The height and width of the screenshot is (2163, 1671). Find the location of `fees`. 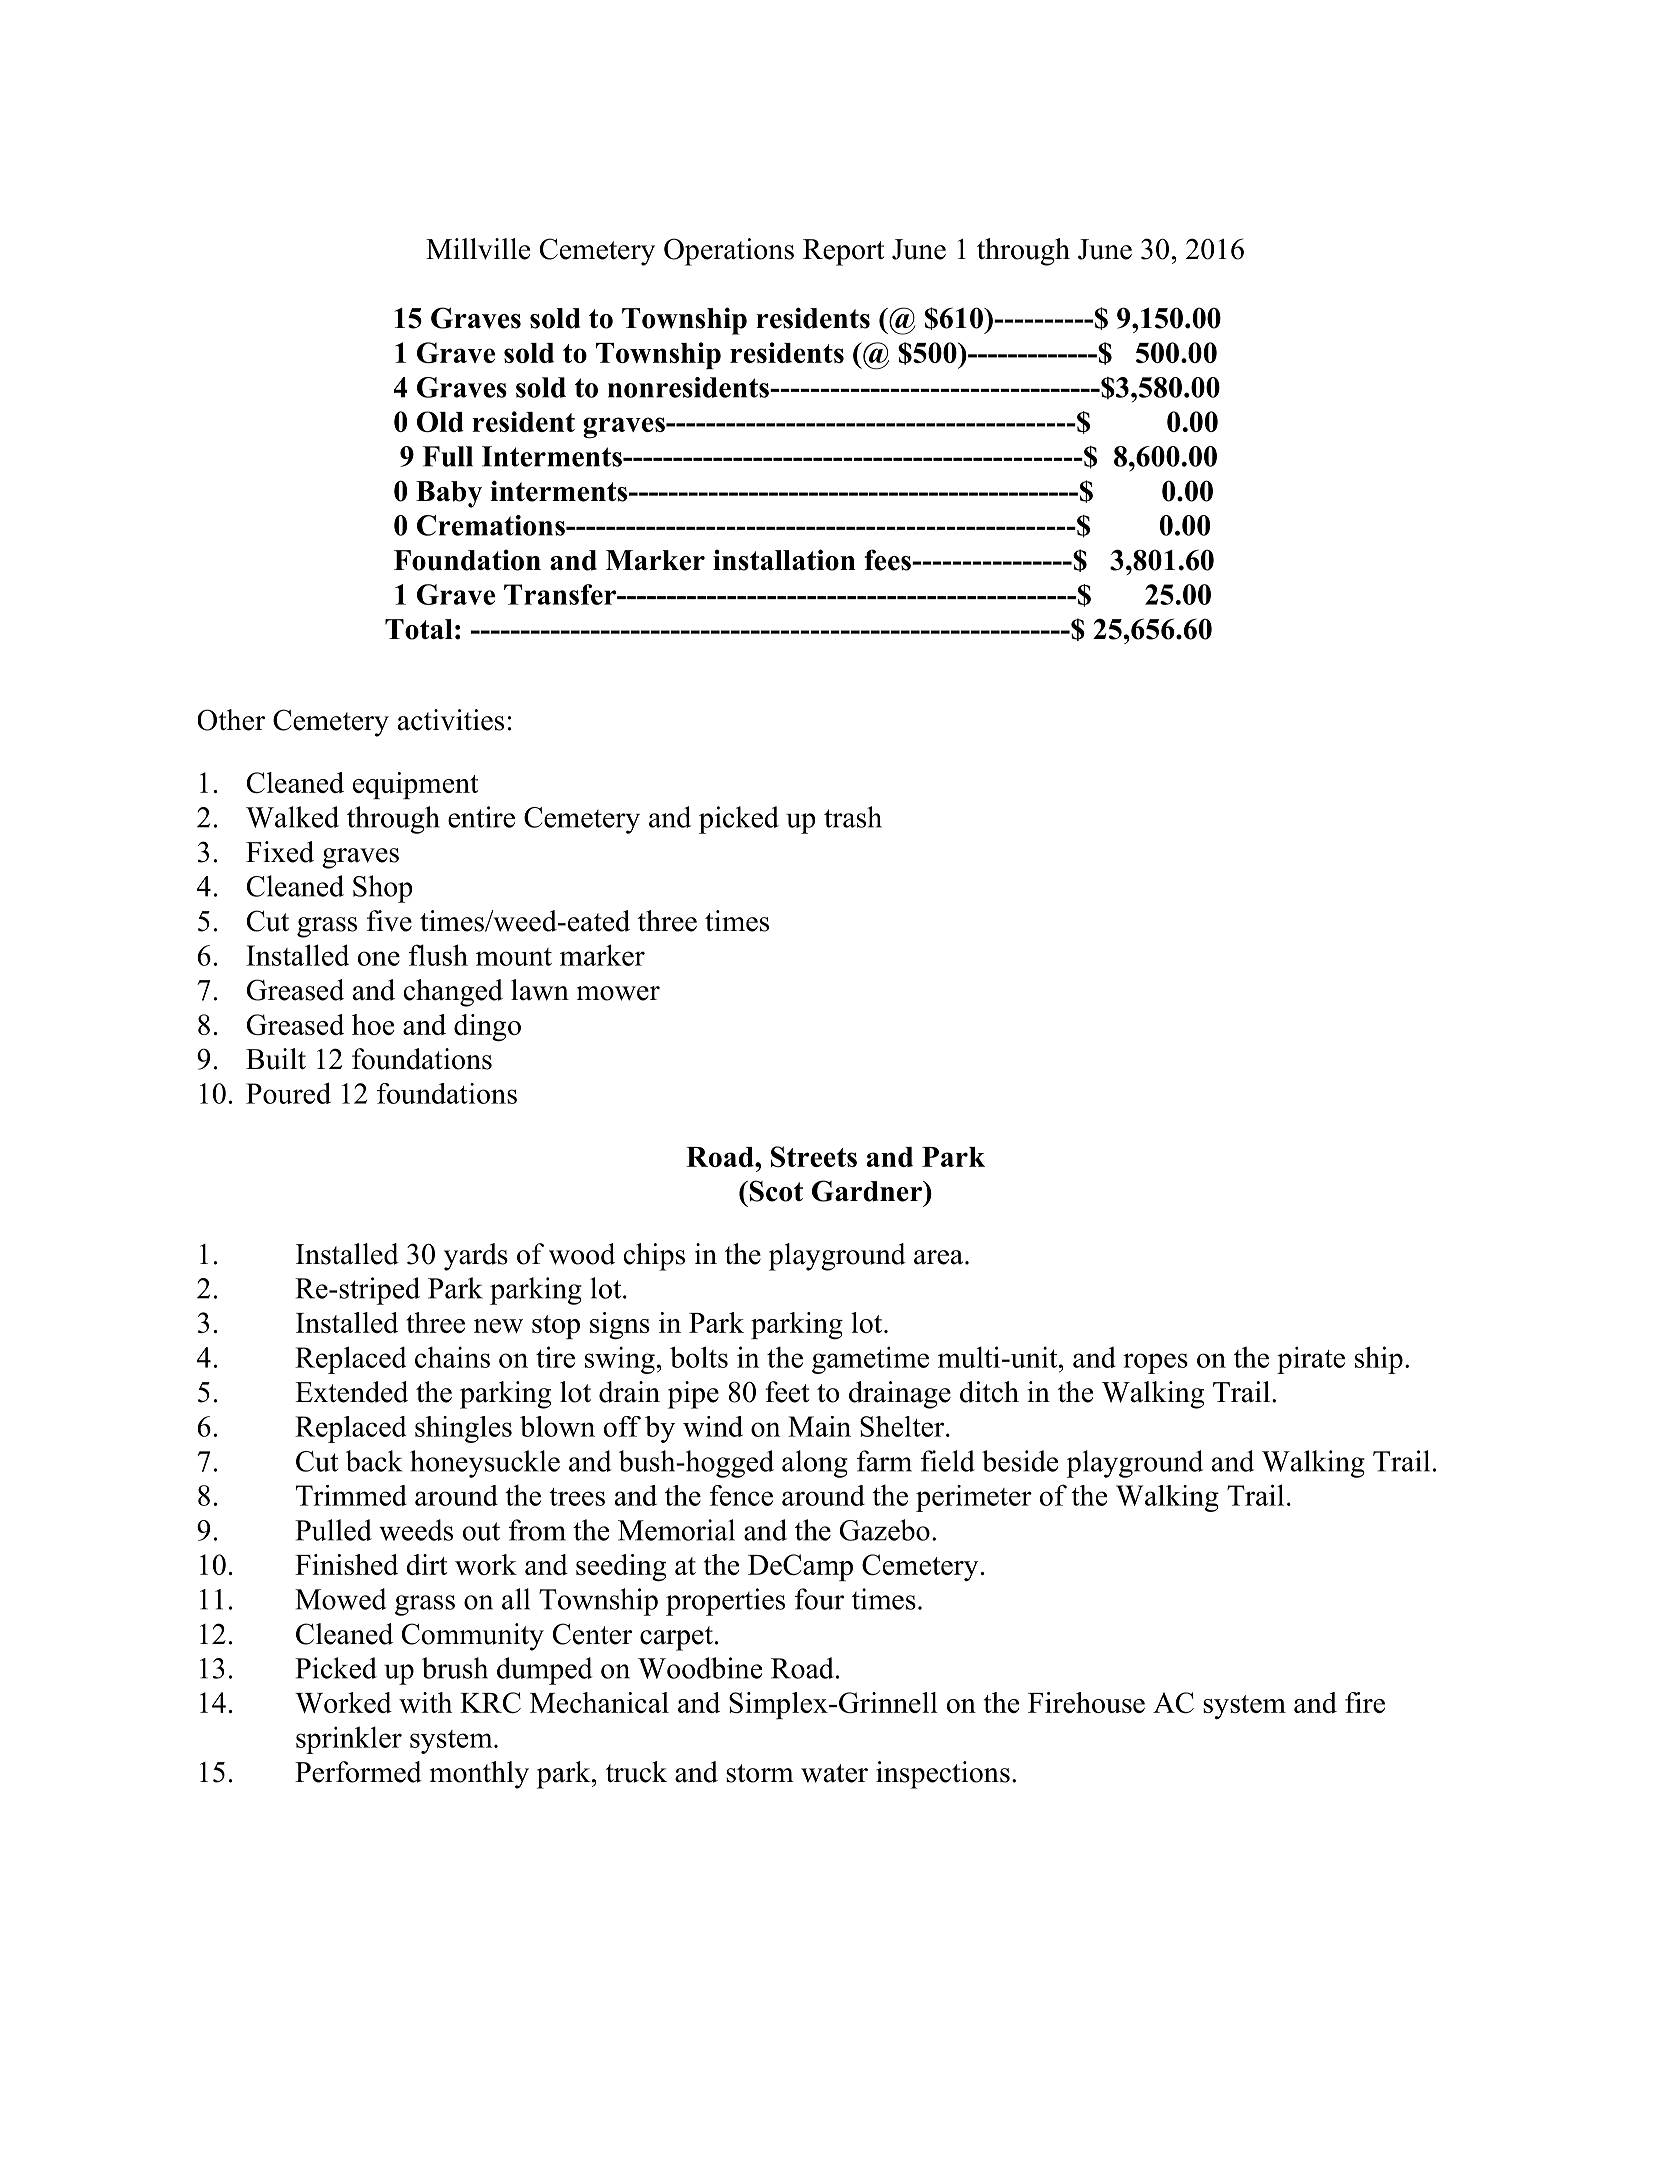

fees is located at coordinates (888, 560).
